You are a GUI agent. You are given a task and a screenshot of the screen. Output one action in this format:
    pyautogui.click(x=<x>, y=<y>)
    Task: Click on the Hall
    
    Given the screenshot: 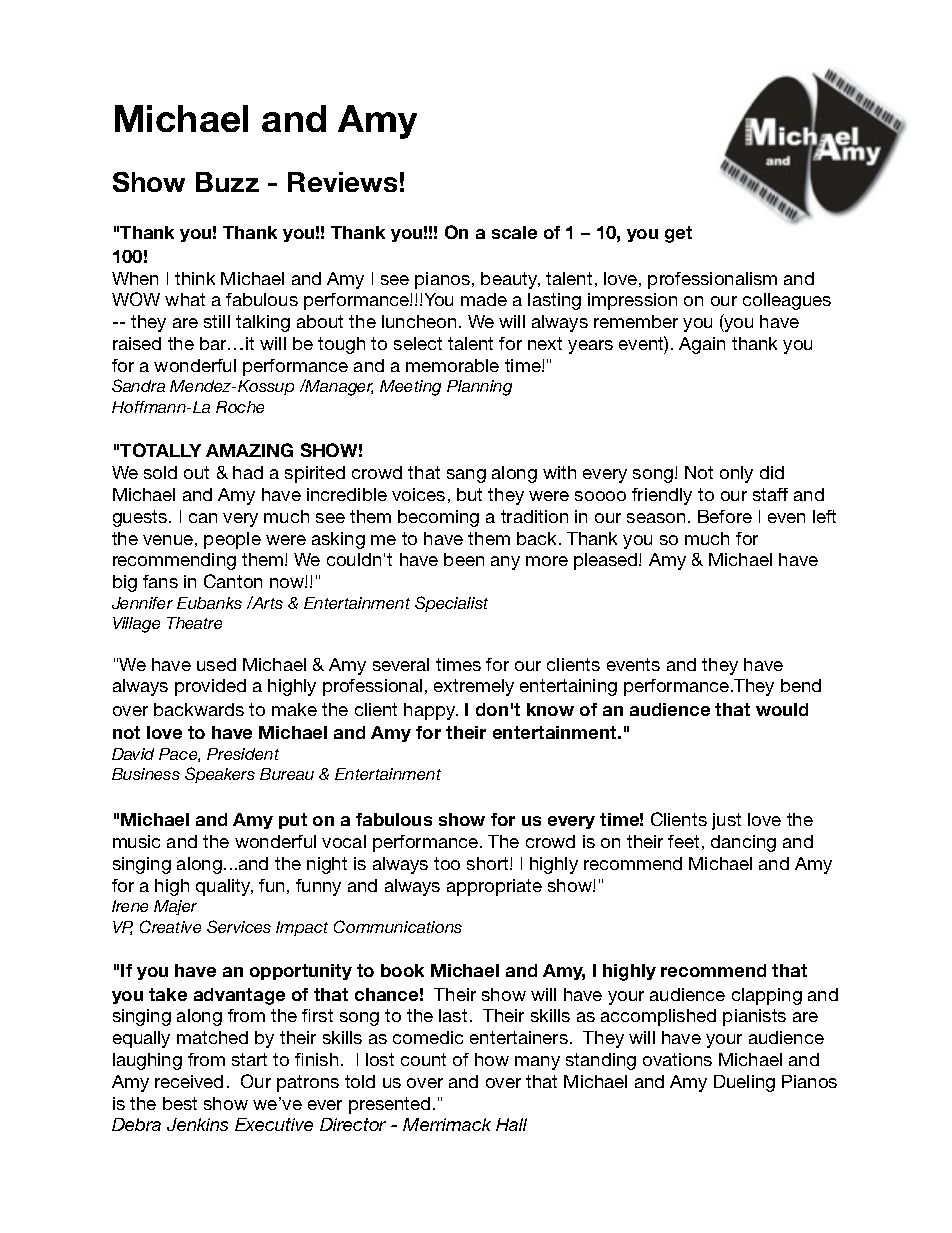 What is the action you would take?
    pyautogui.click(x=511, y=1124)
